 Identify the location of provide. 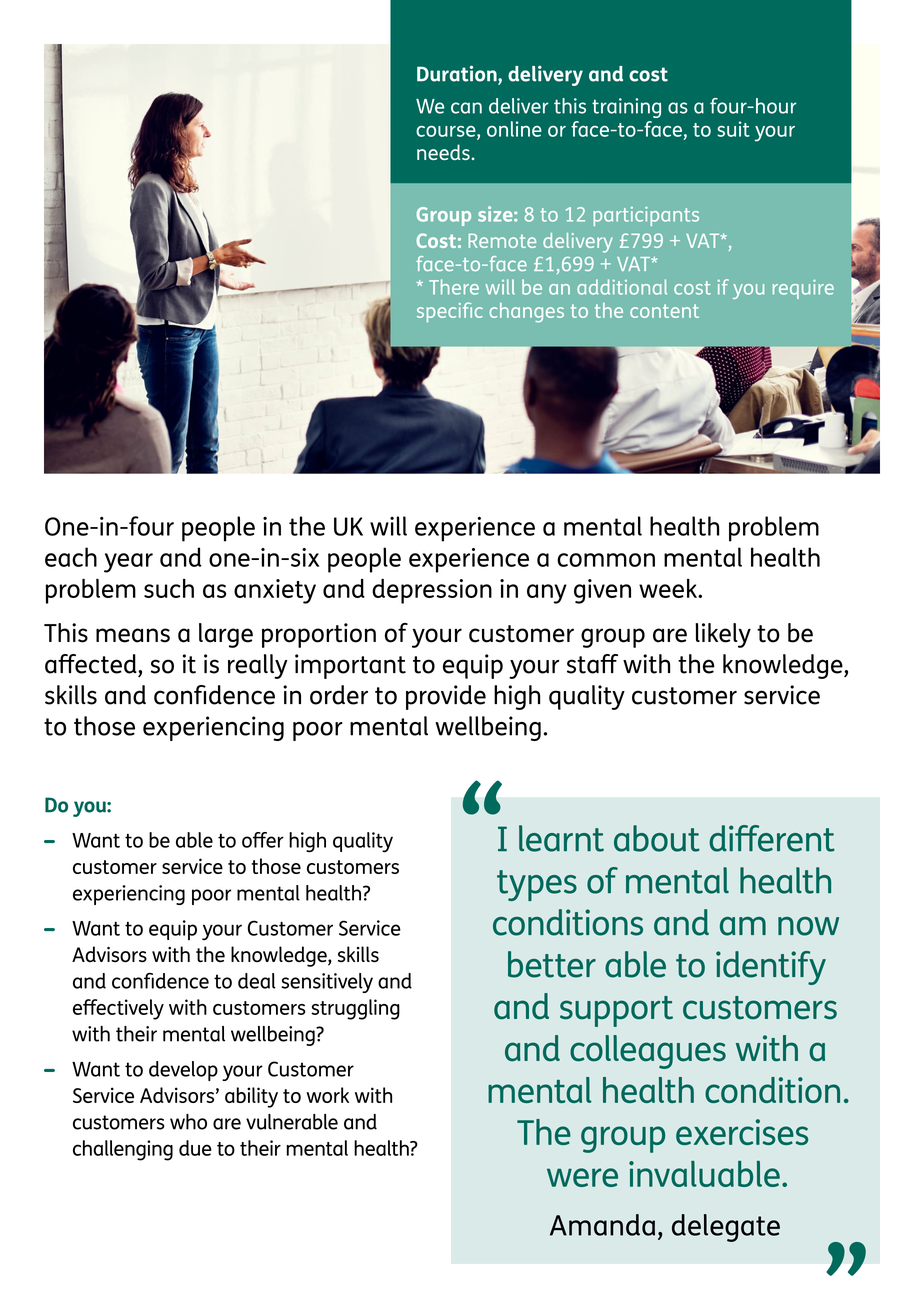
(446, 697).
